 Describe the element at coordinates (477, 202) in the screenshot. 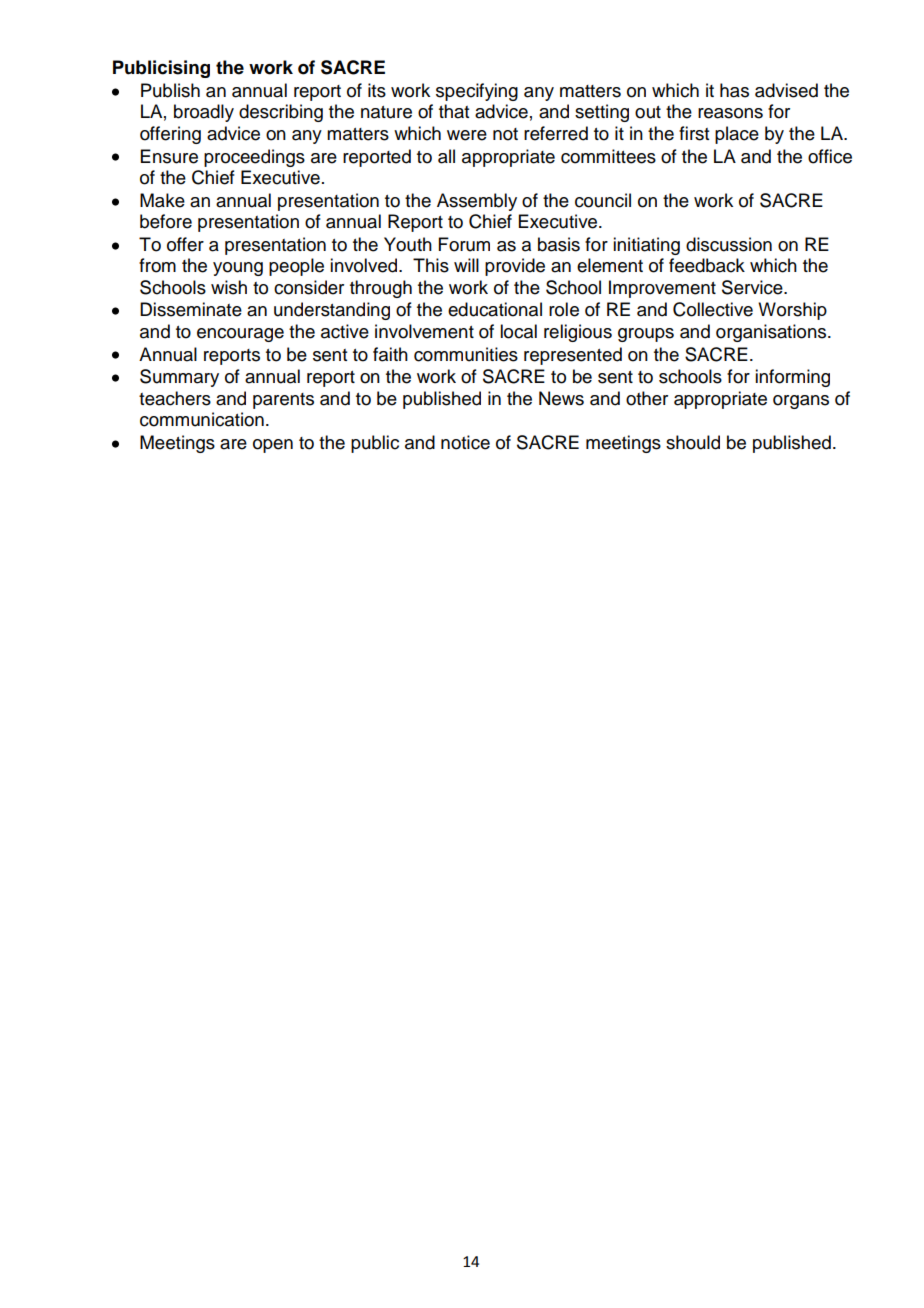

I see `Assembly` at that location.
